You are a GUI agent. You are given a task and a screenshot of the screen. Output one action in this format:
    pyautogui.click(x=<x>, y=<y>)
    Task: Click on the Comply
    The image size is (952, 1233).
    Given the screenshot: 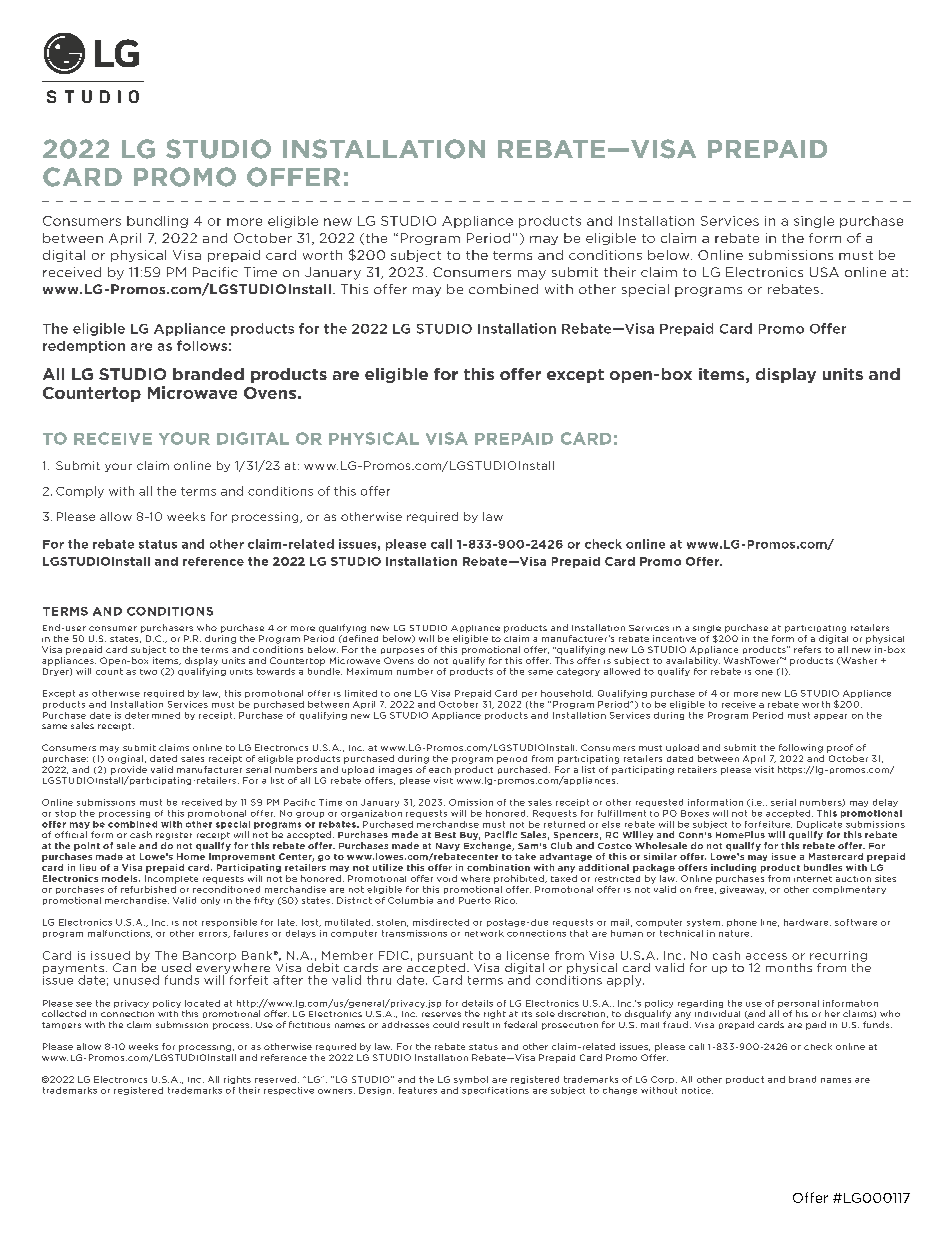 What is the action you would take?
    pyautogui.click(x=80, y=492)
